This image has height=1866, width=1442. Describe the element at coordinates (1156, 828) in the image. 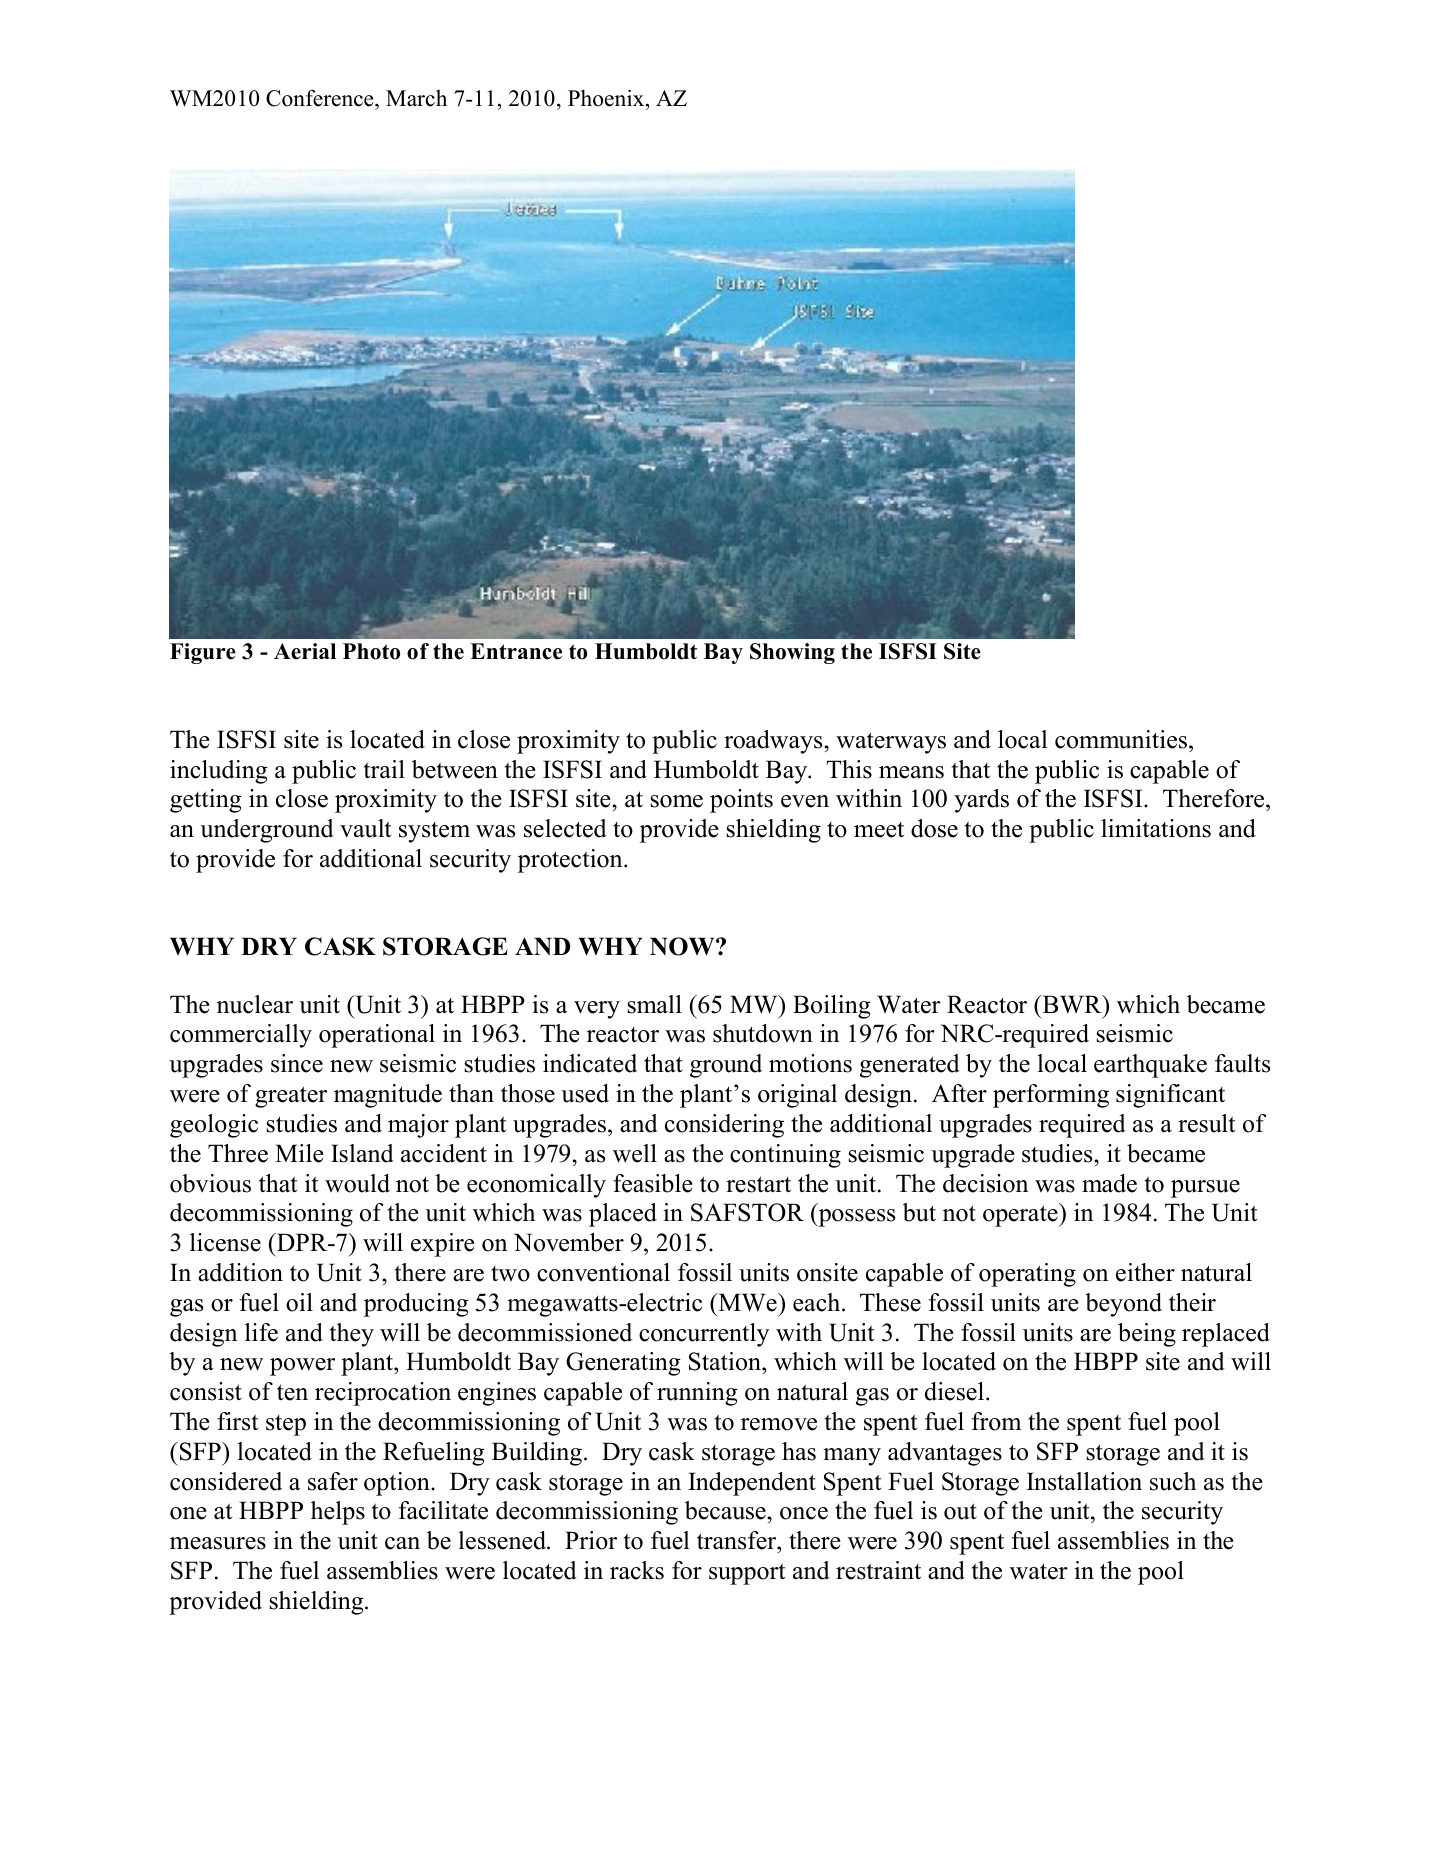

I see `limitations` at that location.
